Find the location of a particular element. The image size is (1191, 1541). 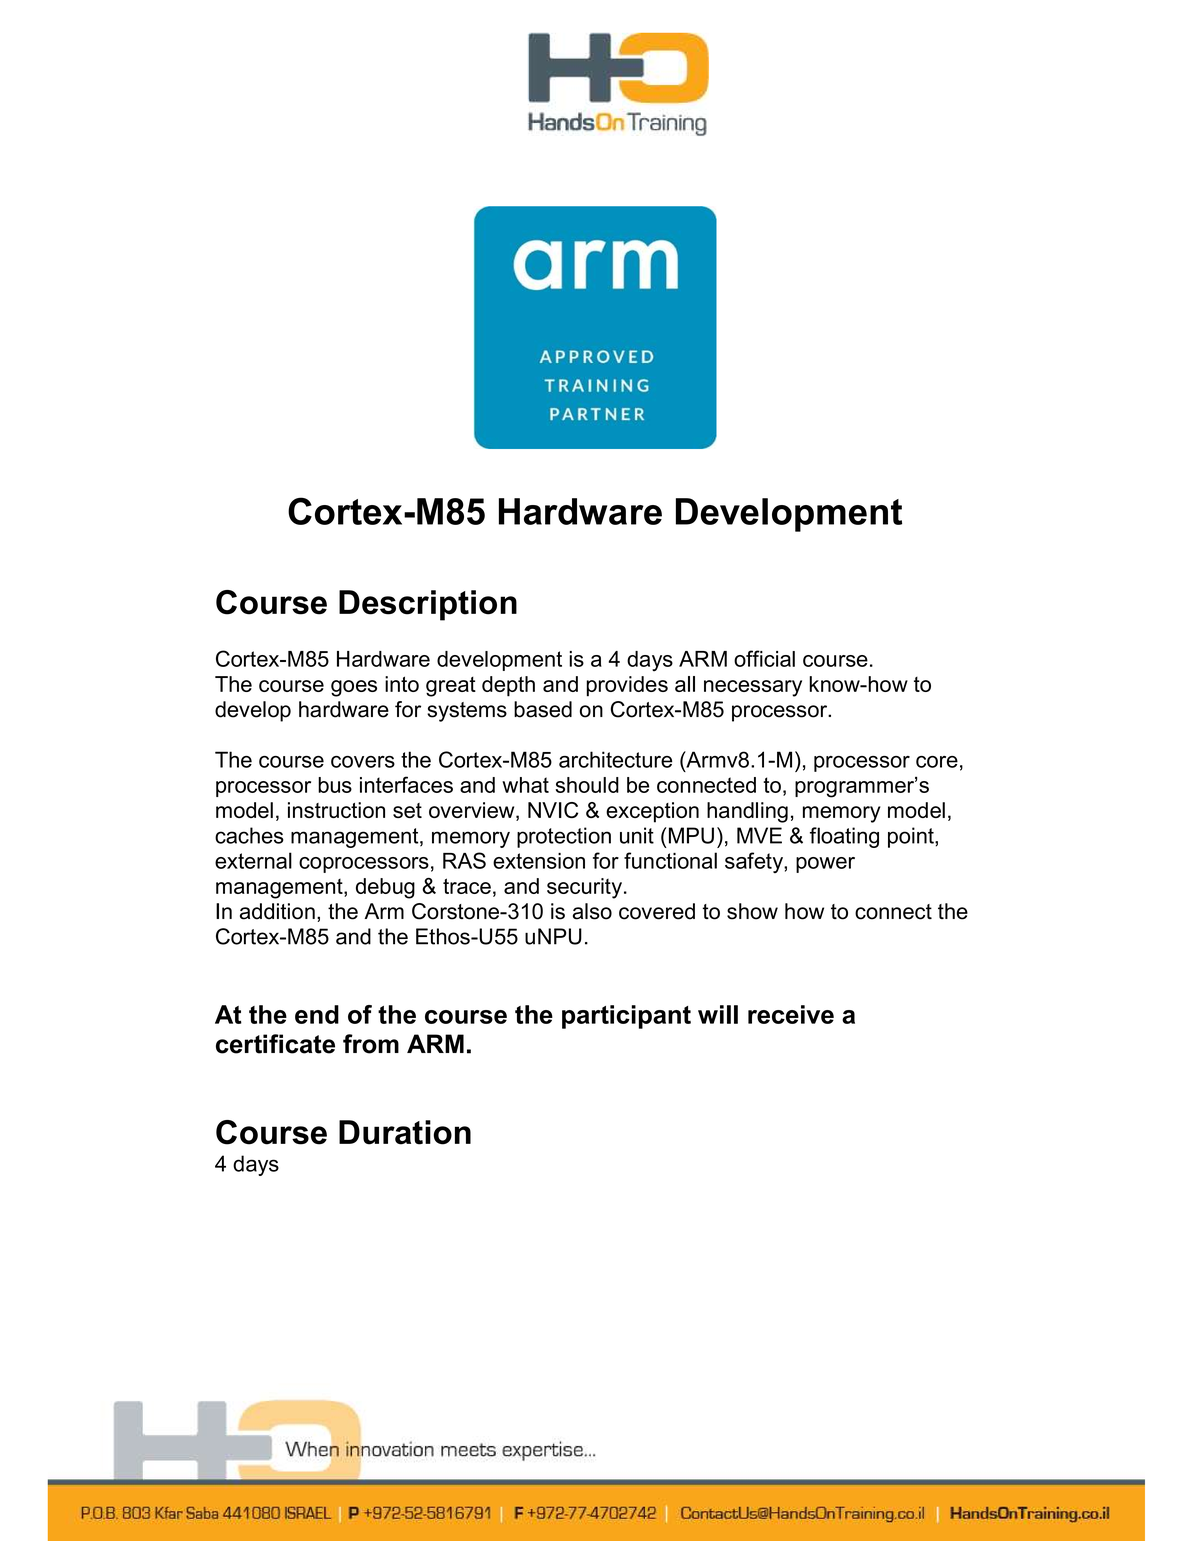

also is located at coordinates (592, 911).
